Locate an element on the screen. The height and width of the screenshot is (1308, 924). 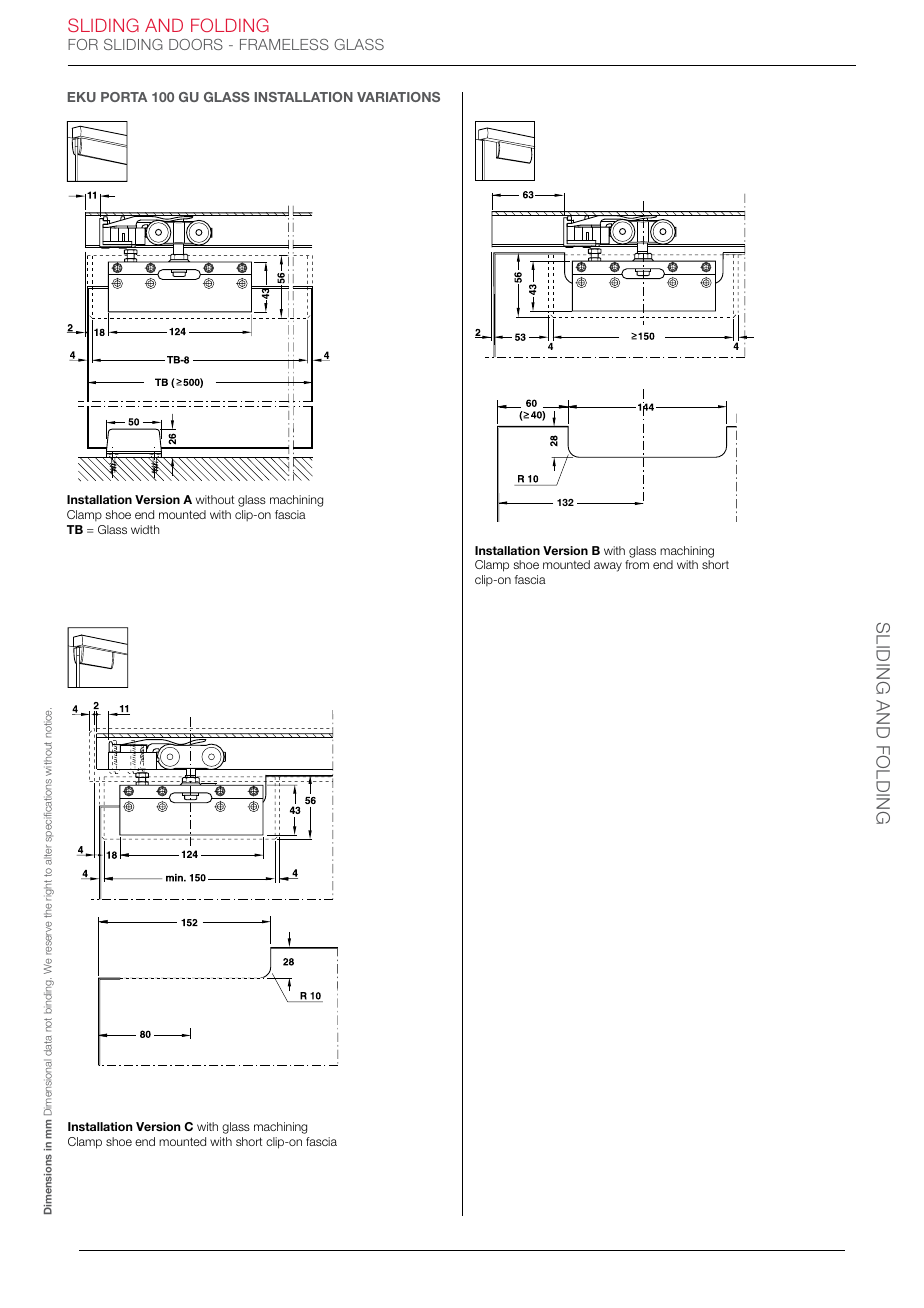
FOR is located at coordinates (83, 44).
